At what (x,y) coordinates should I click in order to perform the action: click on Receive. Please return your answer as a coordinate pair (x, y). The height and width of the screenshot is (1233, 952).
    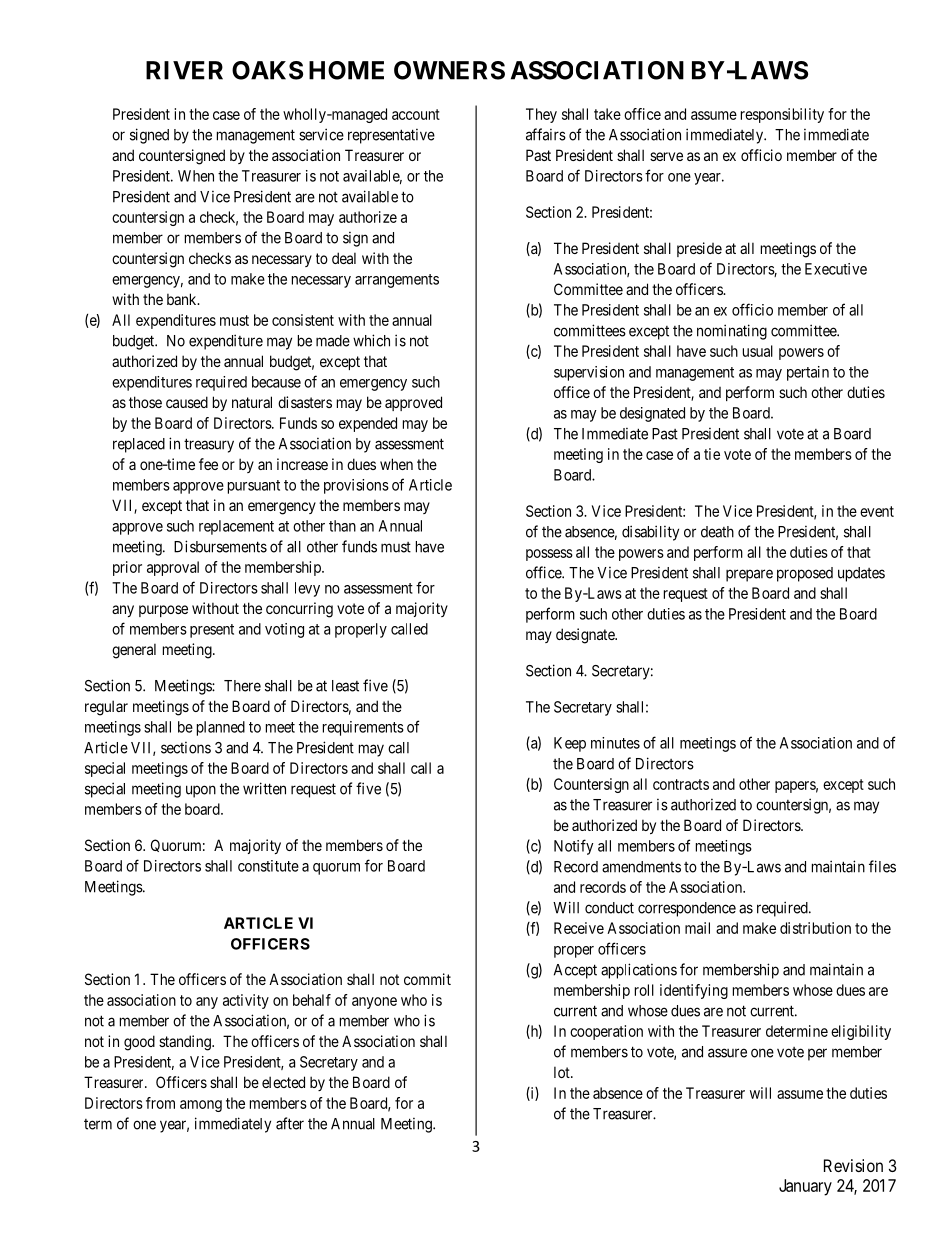
    Looking at the image, I should click on (579, 928).
